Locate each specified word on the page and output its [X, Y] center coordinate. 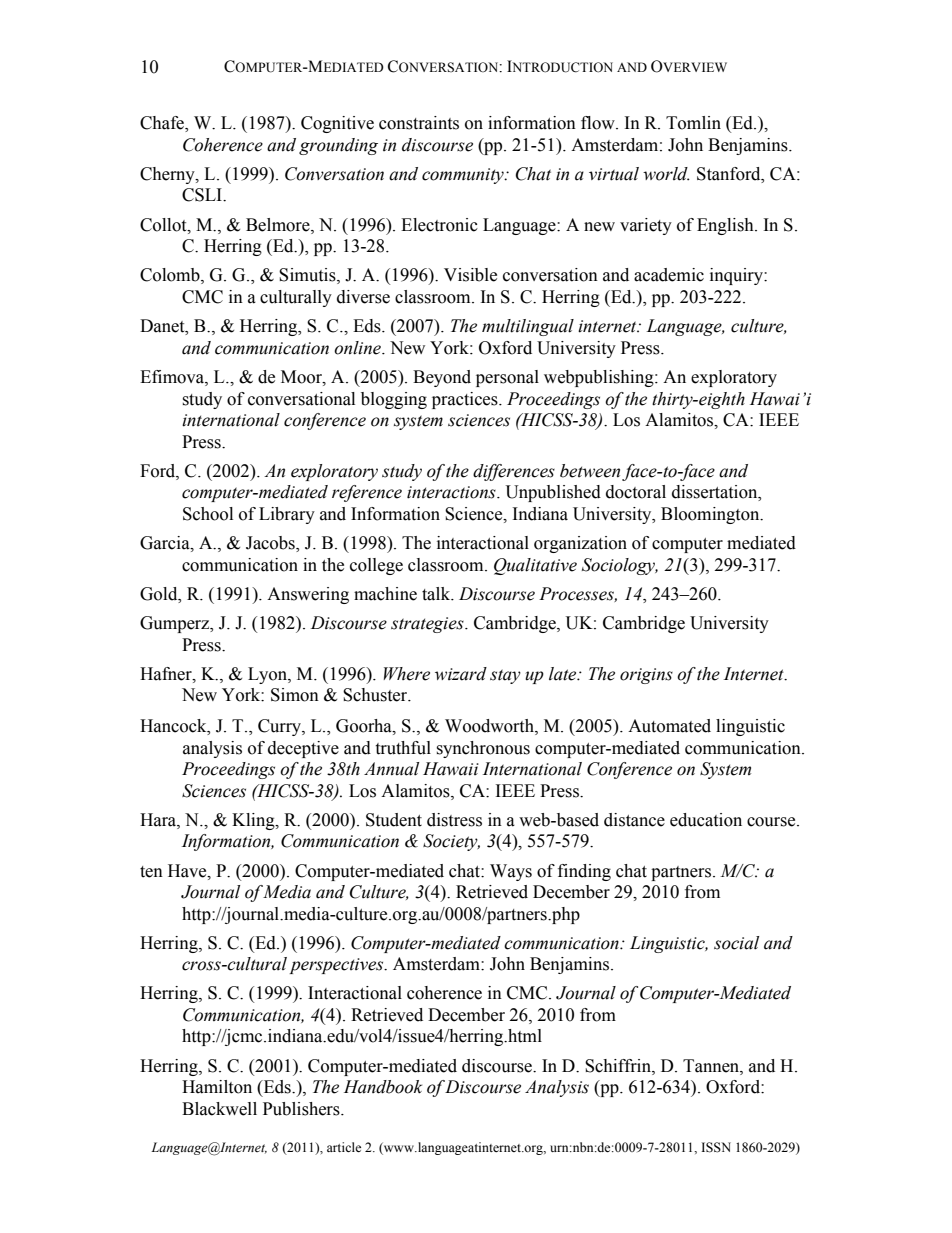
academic [669, 275]
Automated [669, 726]
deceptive [303, 749]
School [208, 514]
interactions [452, 492]
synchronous [483, 749]
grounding [338, 146]
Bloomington [711, 515]
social [736, 943]
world [666, 174]
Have [188, 871]
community [464, 176]
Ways [511, 872]
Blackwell [219, 1109]
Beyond [442, 378]
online [358, 348]
